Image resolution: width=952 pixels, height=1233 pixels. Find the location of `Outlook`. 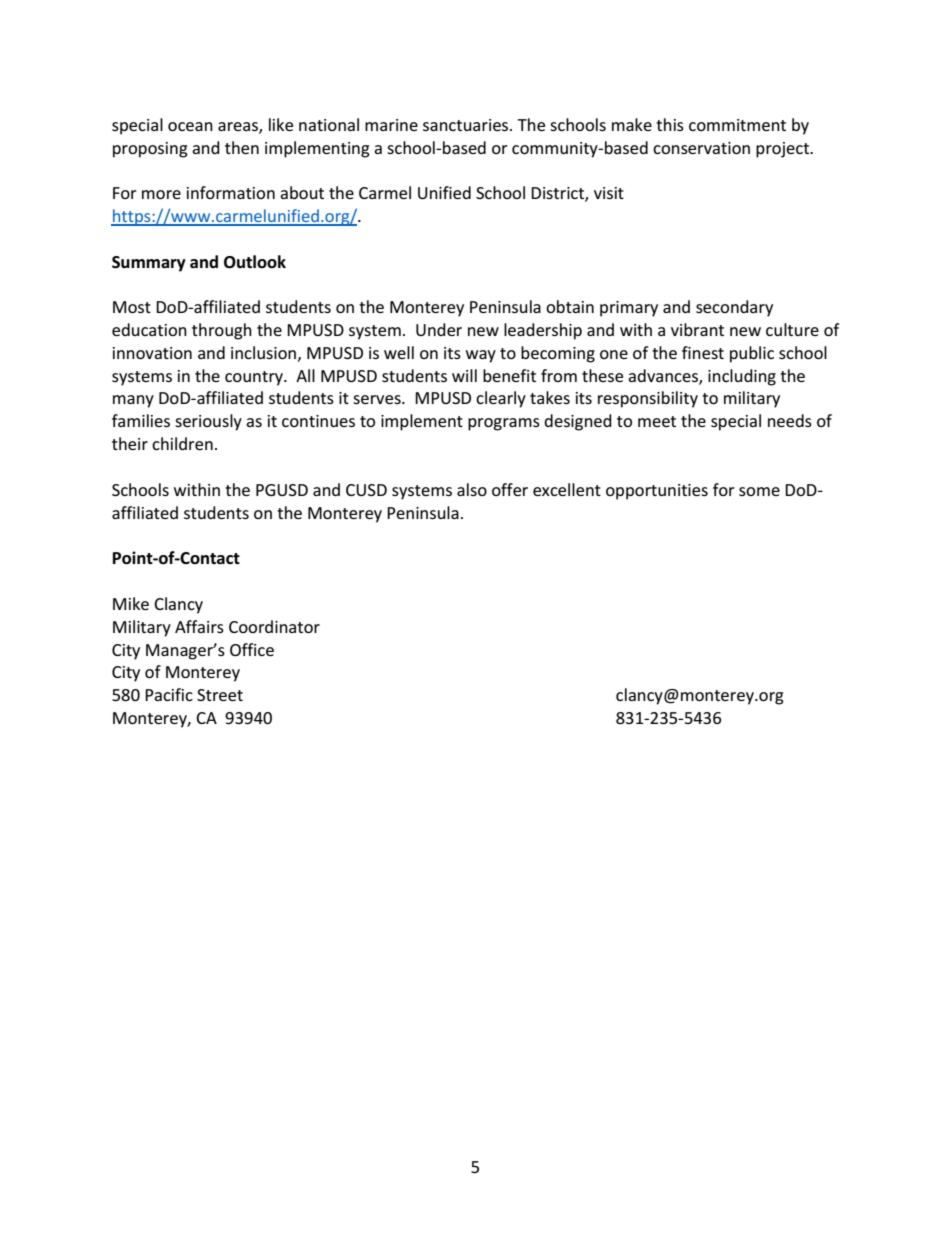

Outlook is located at coordinates (255, 262).
